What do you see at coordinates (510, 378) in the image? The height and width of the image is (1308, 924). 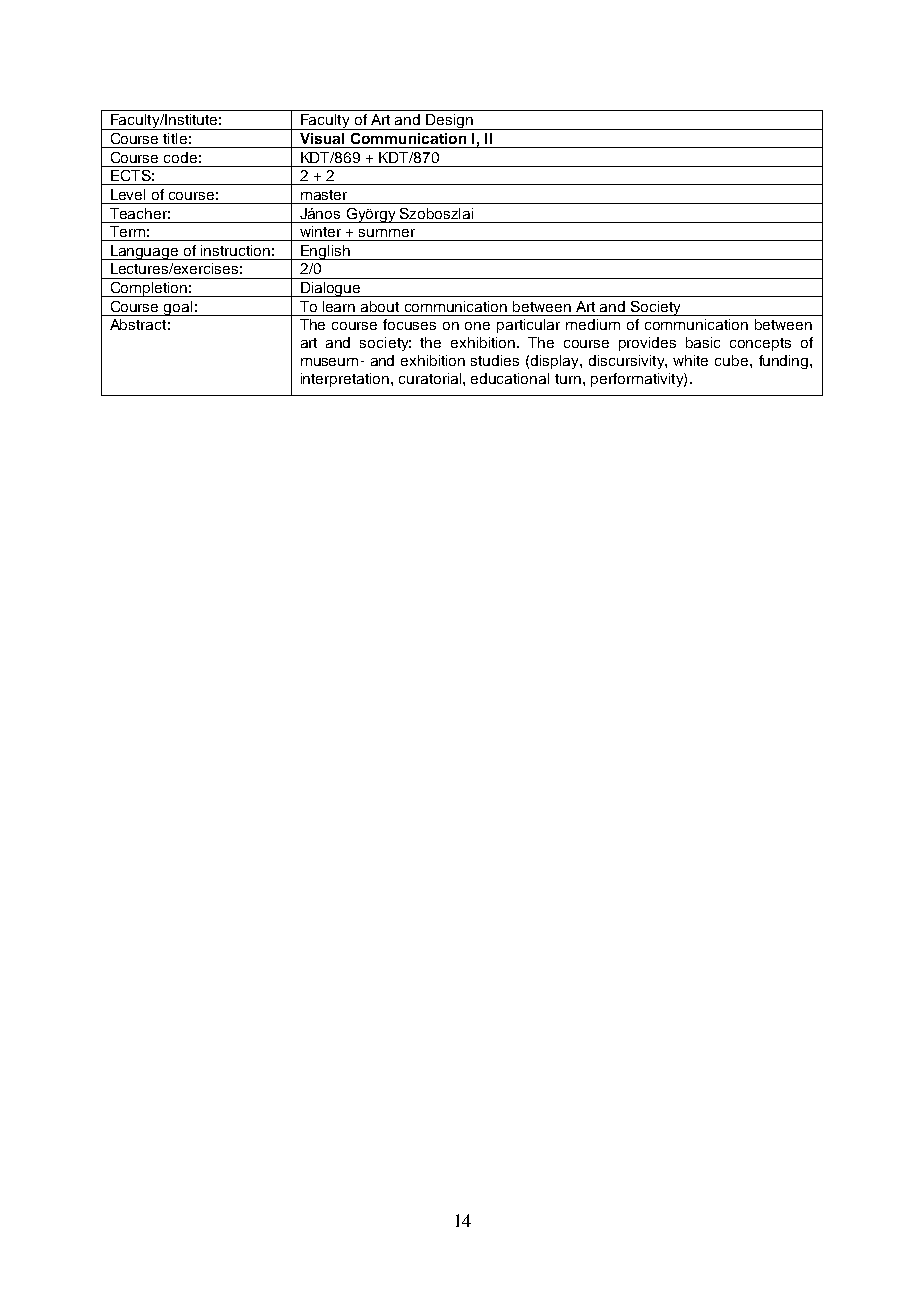 I see `educational` at bounding box center [510, 378].
